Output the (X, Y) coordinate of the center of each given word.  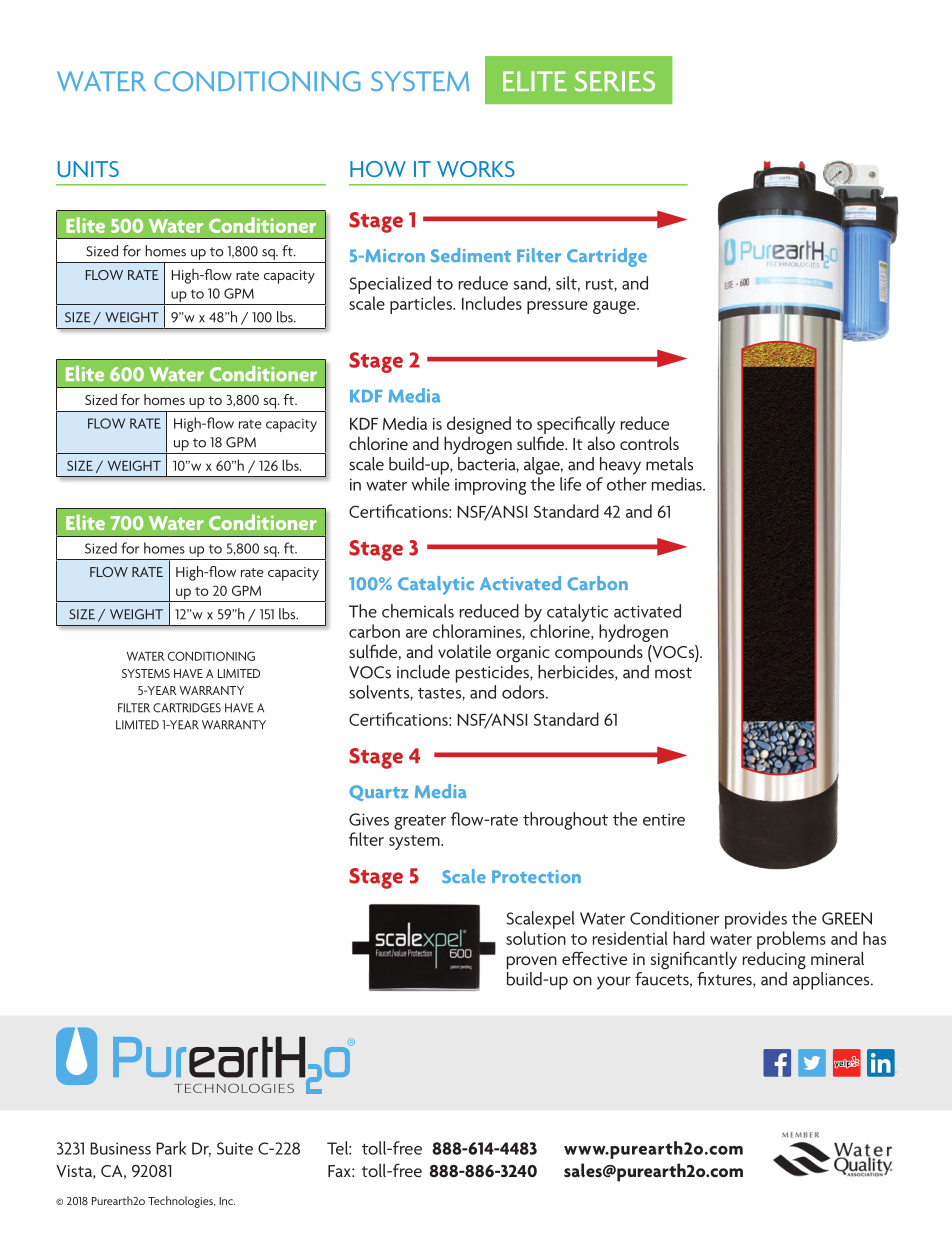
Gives (369, 819)
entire (664, 819)
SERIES (615, 81)
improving (490, 487)
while (431, 484)
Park (171, 1148)
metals (669, 464)
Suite (235, 1148)
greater (420, 822)
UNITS (88, 169)
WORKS (476, 169)
